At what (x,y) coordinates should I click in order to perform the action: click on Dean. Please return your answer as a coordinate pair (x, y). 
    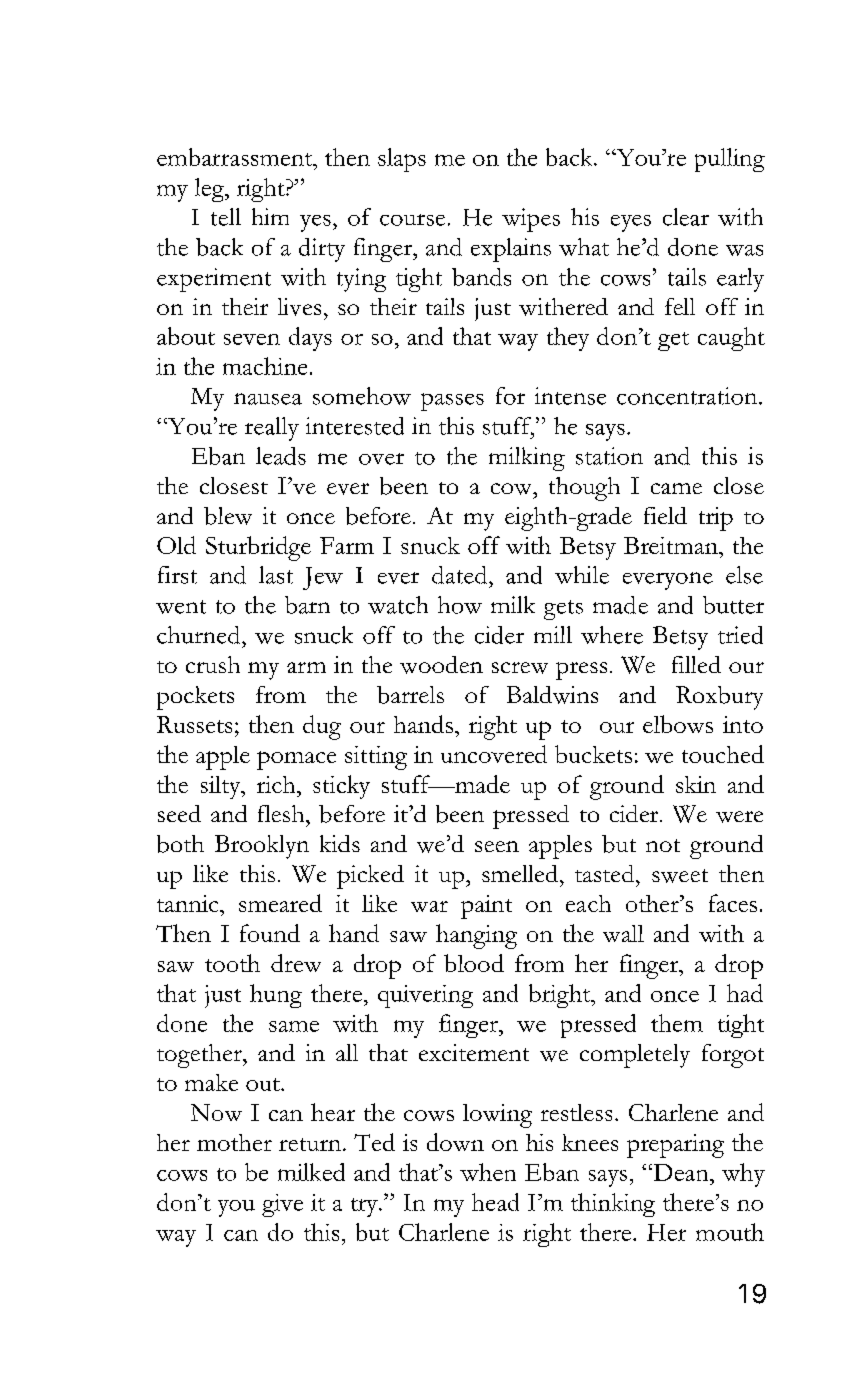
    Looking at the image, I should click on (681, 1172).
